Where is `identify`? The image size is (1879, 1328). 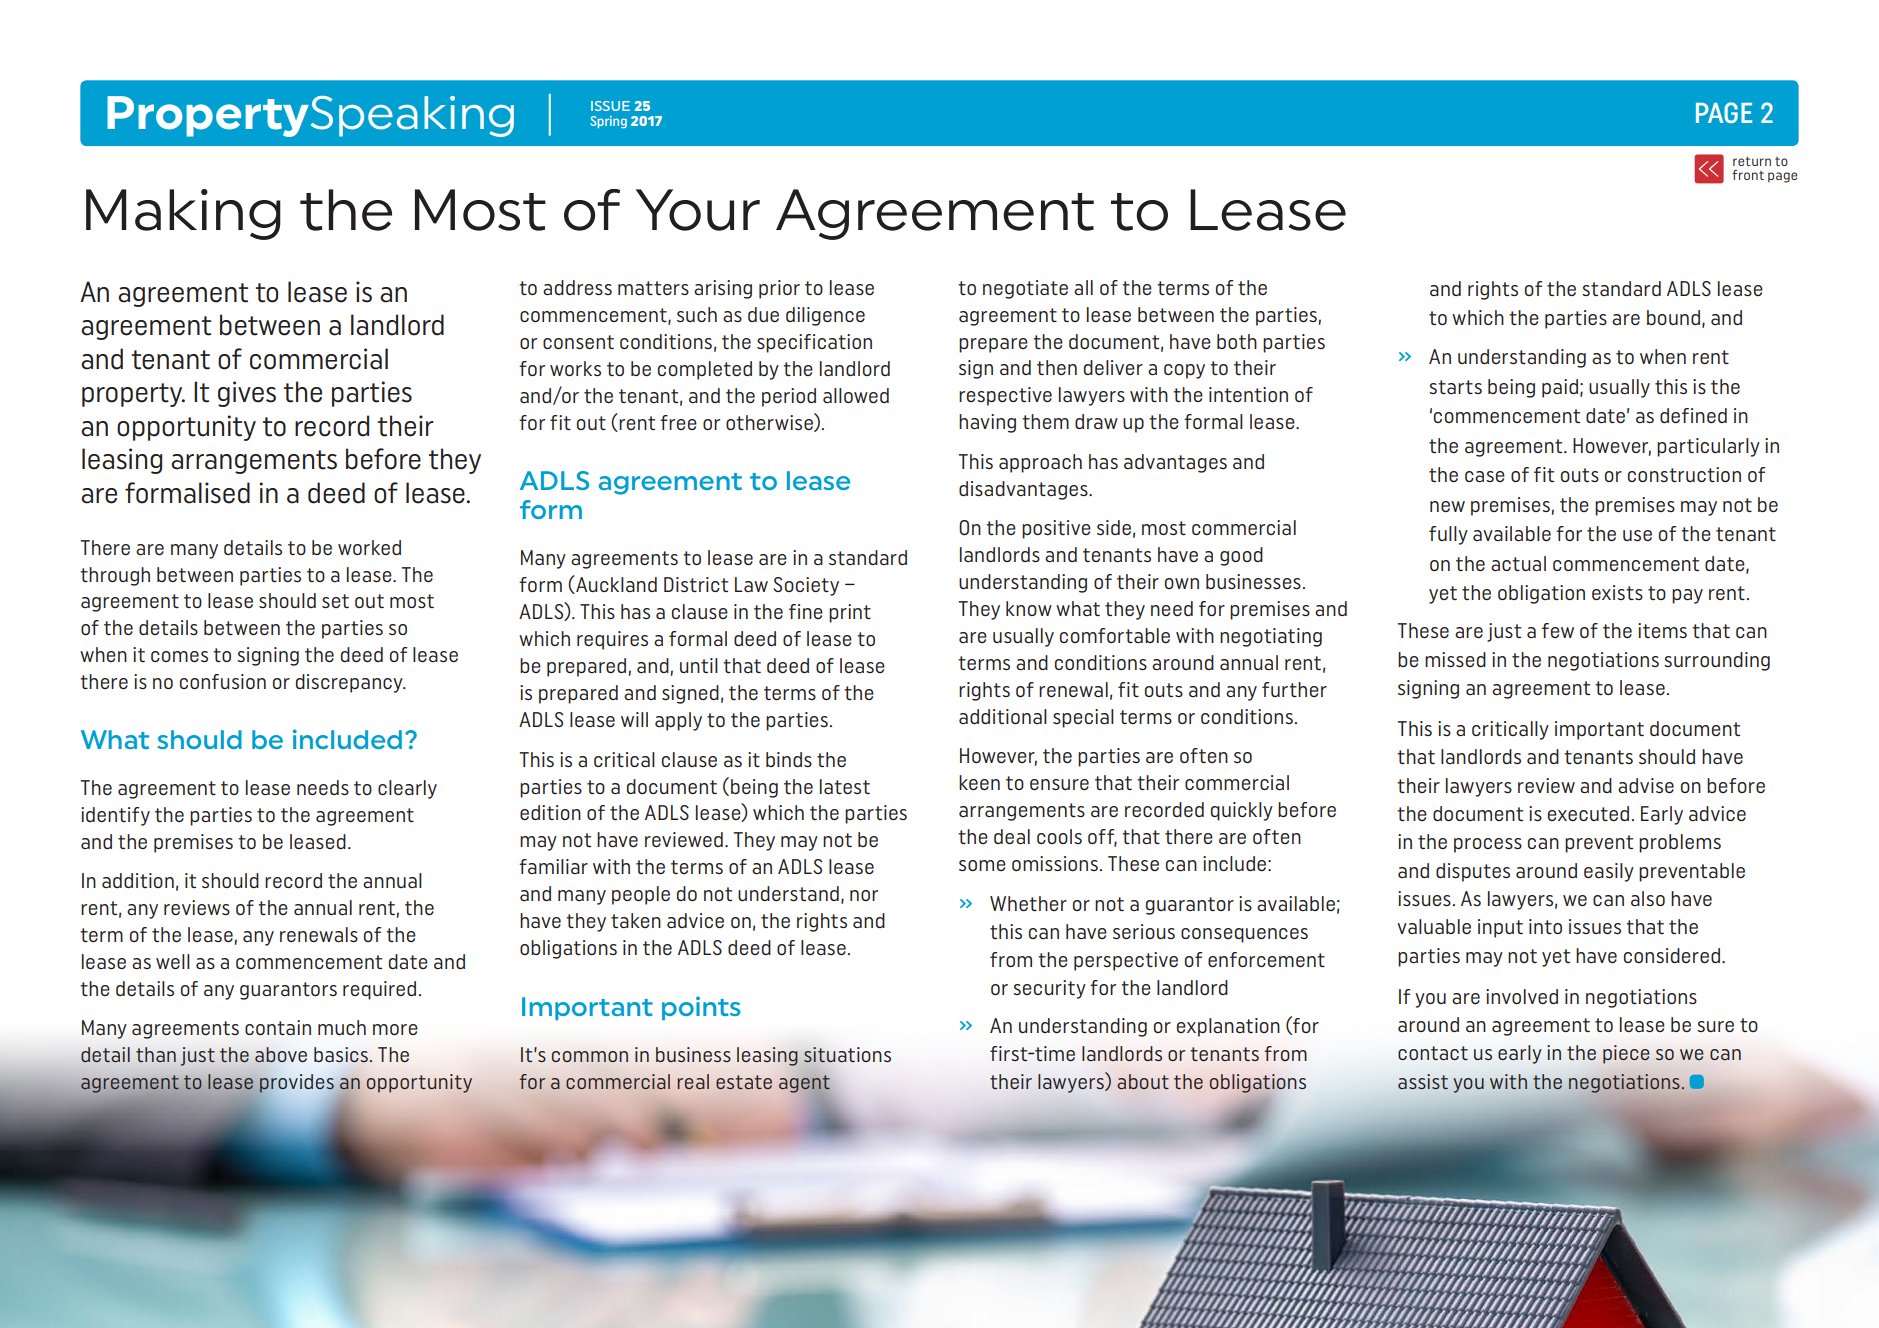 identify is located at coordinates (115, 816).
